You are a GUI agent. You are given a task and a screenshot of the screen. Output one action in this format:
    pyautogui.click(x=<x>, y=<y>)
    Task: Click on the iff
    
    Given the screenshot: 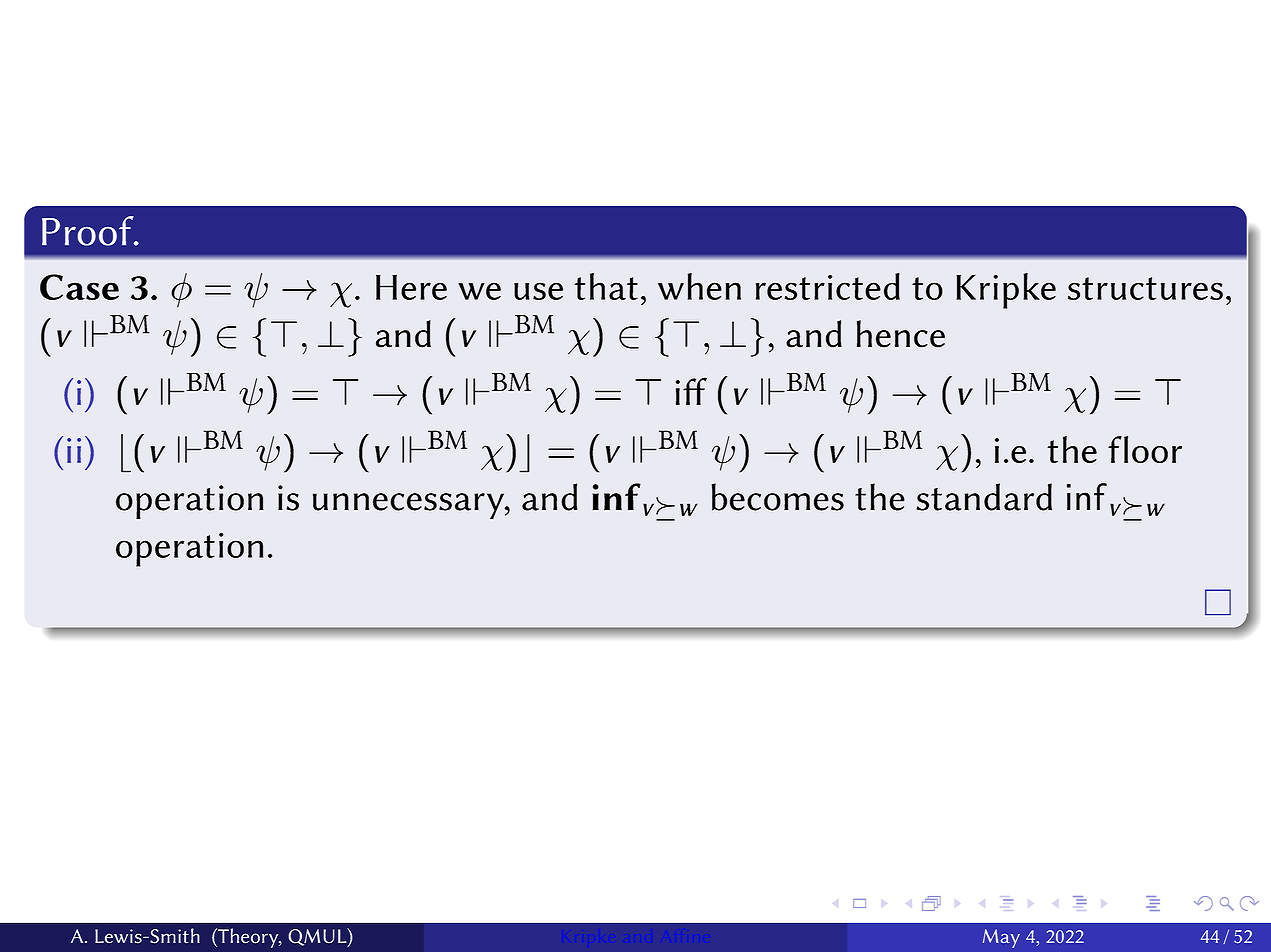 What is the action you would take?
    pyautogui.click(x=691, y=391)
